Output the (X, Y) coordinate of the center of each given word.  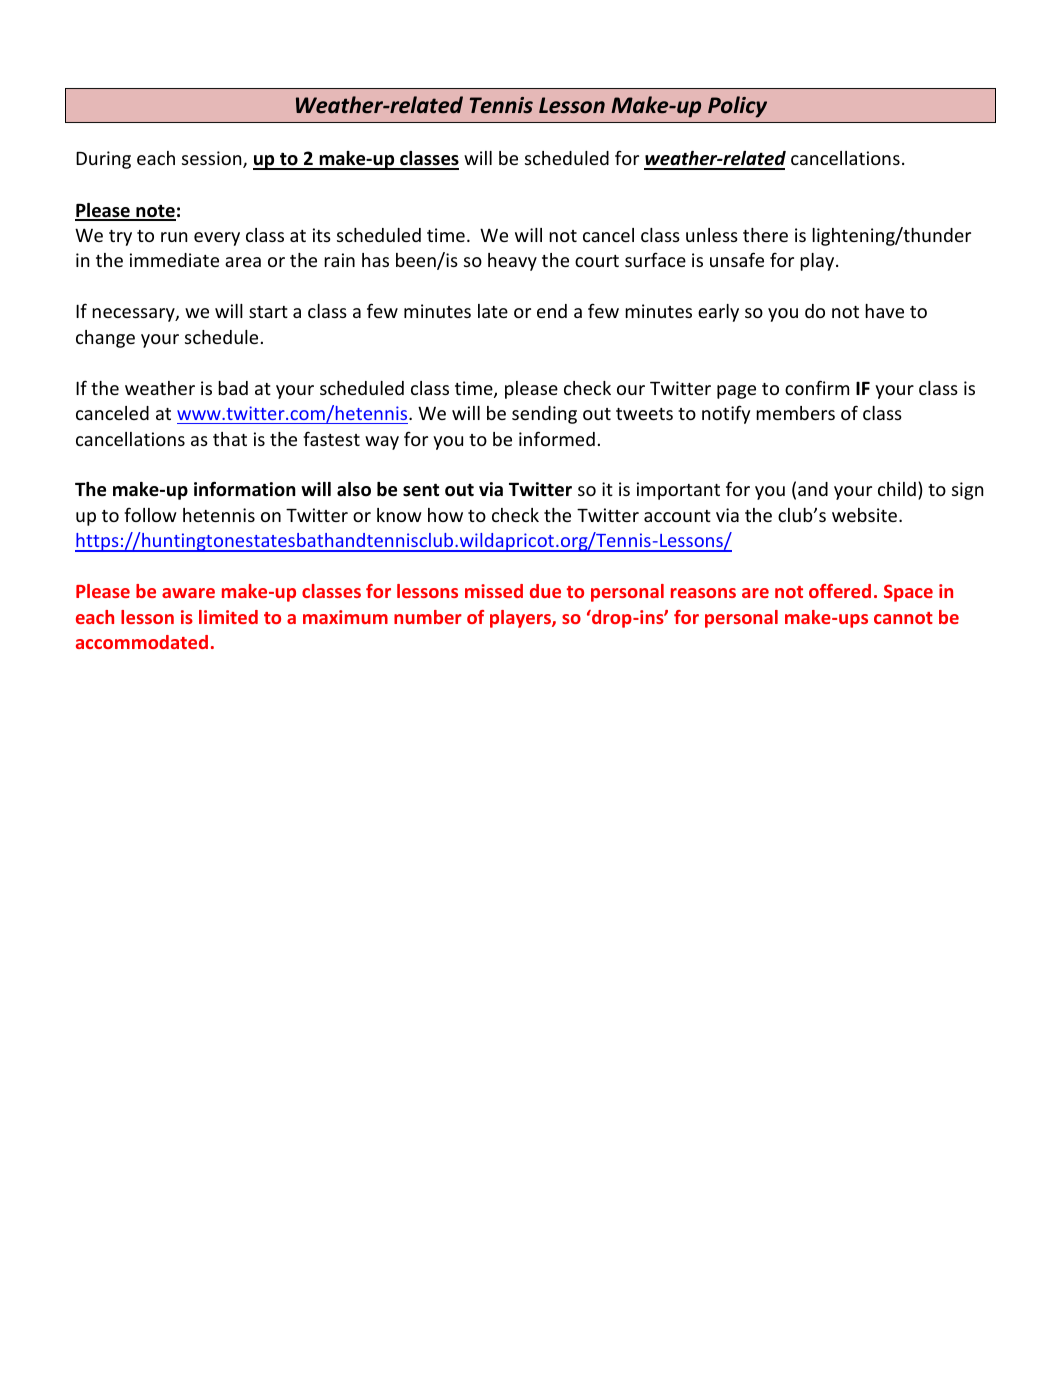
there (765, 235)
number (428, 617)
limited (228, 617)
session (213, 159)
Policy (737, 107)
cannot (903, 618)
